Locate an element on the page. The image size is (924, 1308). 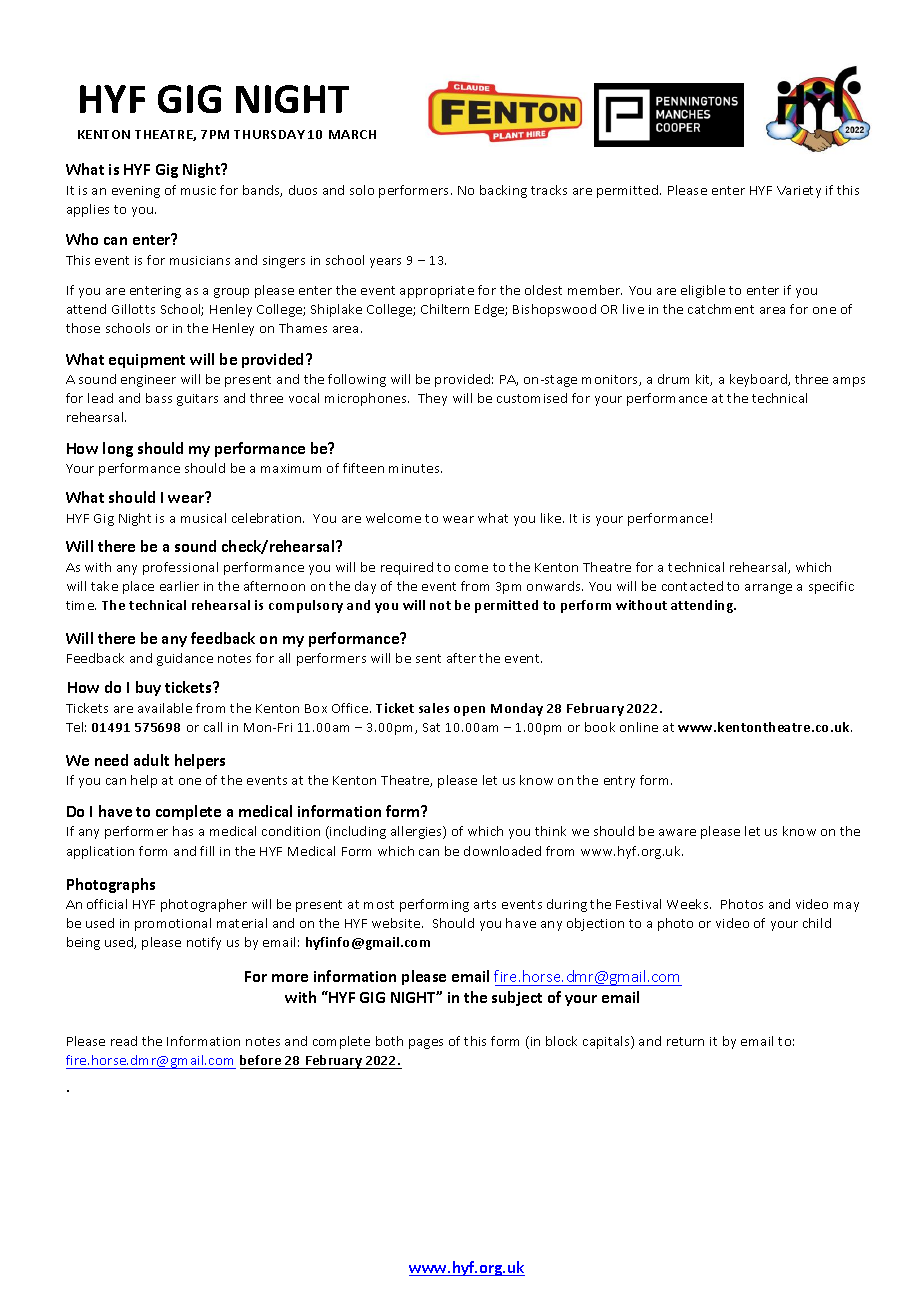
backing is located at coordinates (503, 191).
